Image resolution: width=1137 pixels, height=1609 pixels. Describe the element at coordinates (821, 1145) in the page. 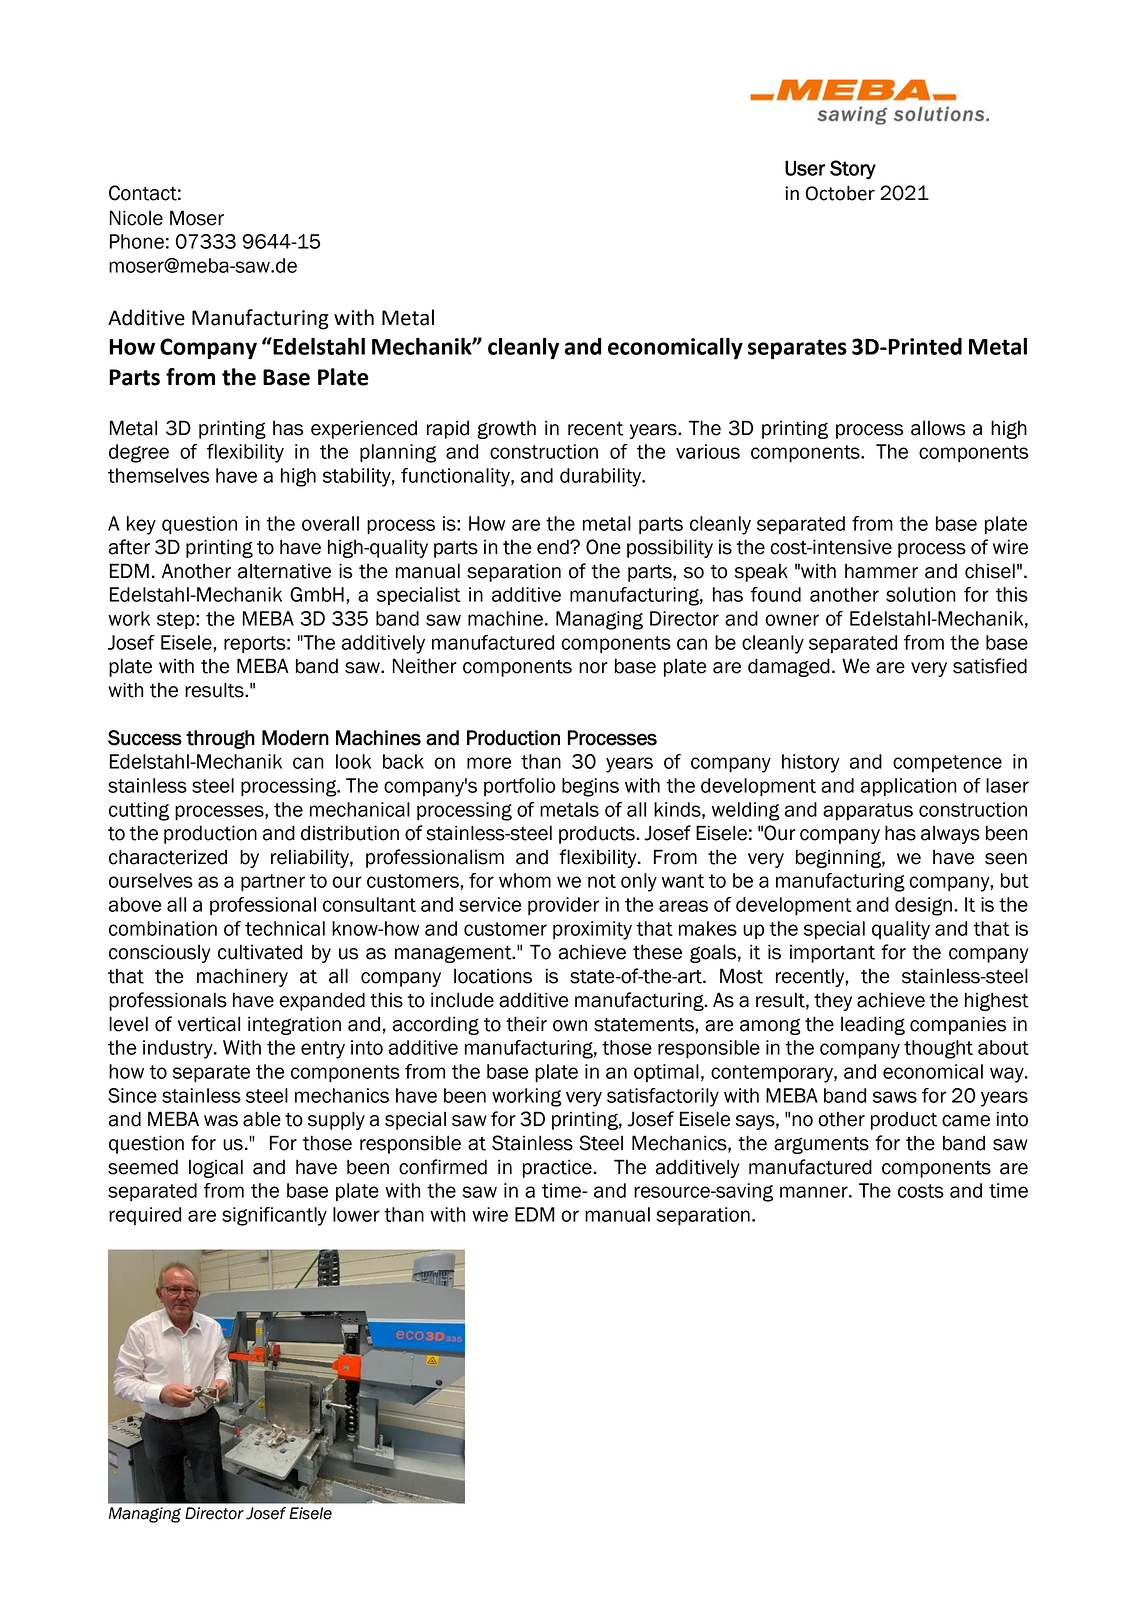

I see `arguments` at that location.
